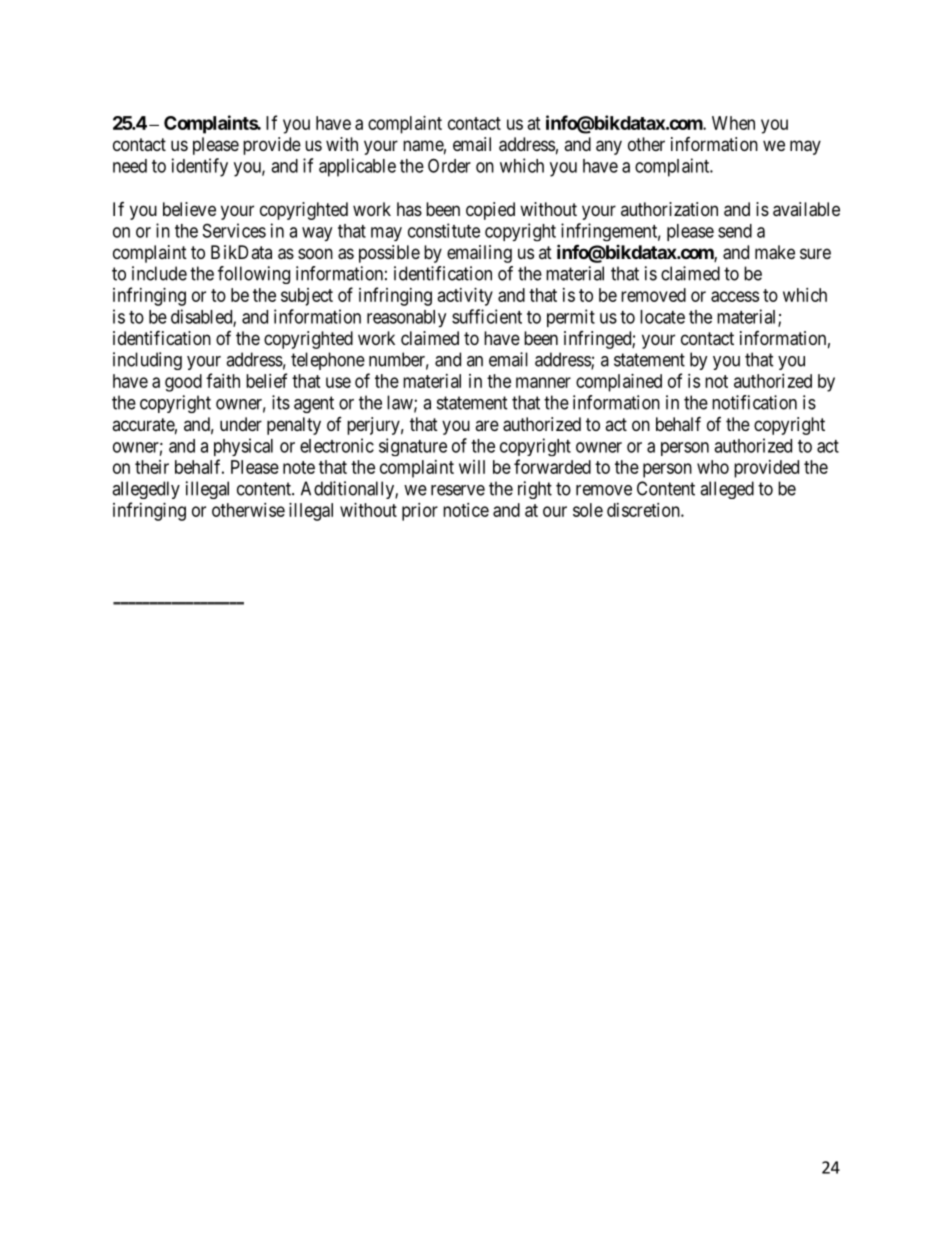 The width and height of the document is (952, 1233). Describe the element at coordinates (754, 402) in the document. I see `notification` at that location.
